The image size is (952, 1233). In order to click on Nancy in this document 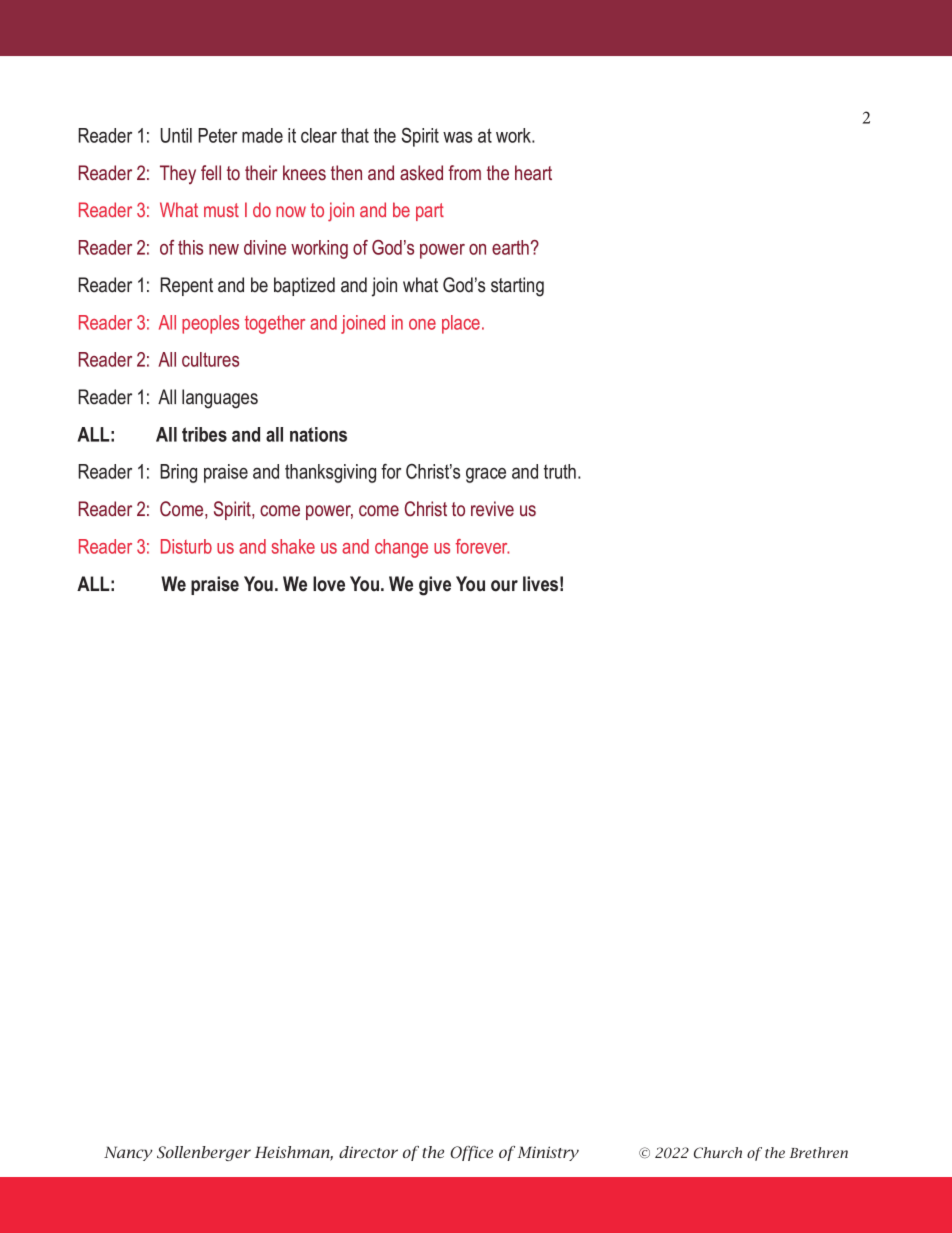, I will do `click(128, 1153)`.
